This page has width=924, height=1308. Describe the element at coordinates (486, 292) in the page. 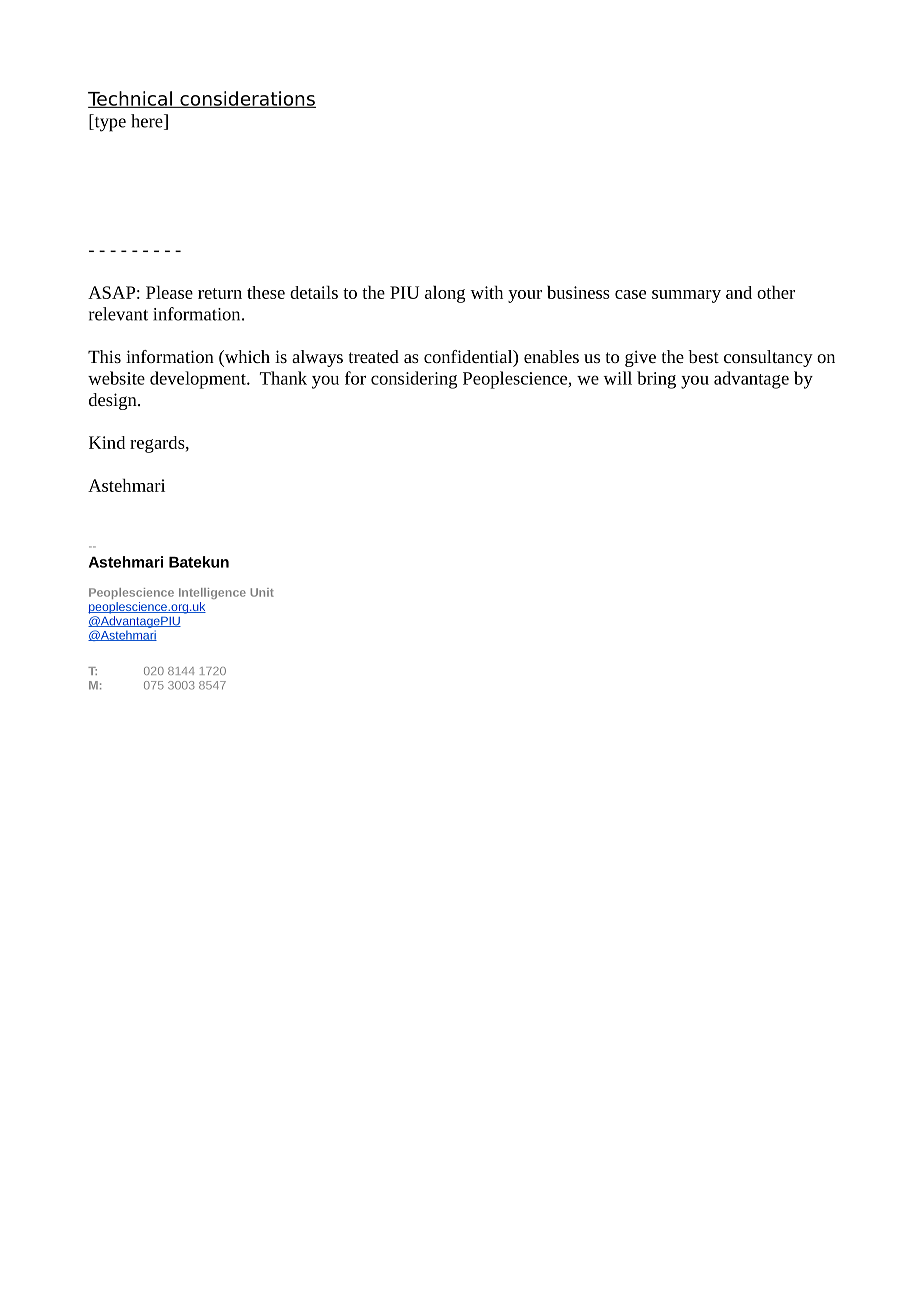

I see `with` at that location.
